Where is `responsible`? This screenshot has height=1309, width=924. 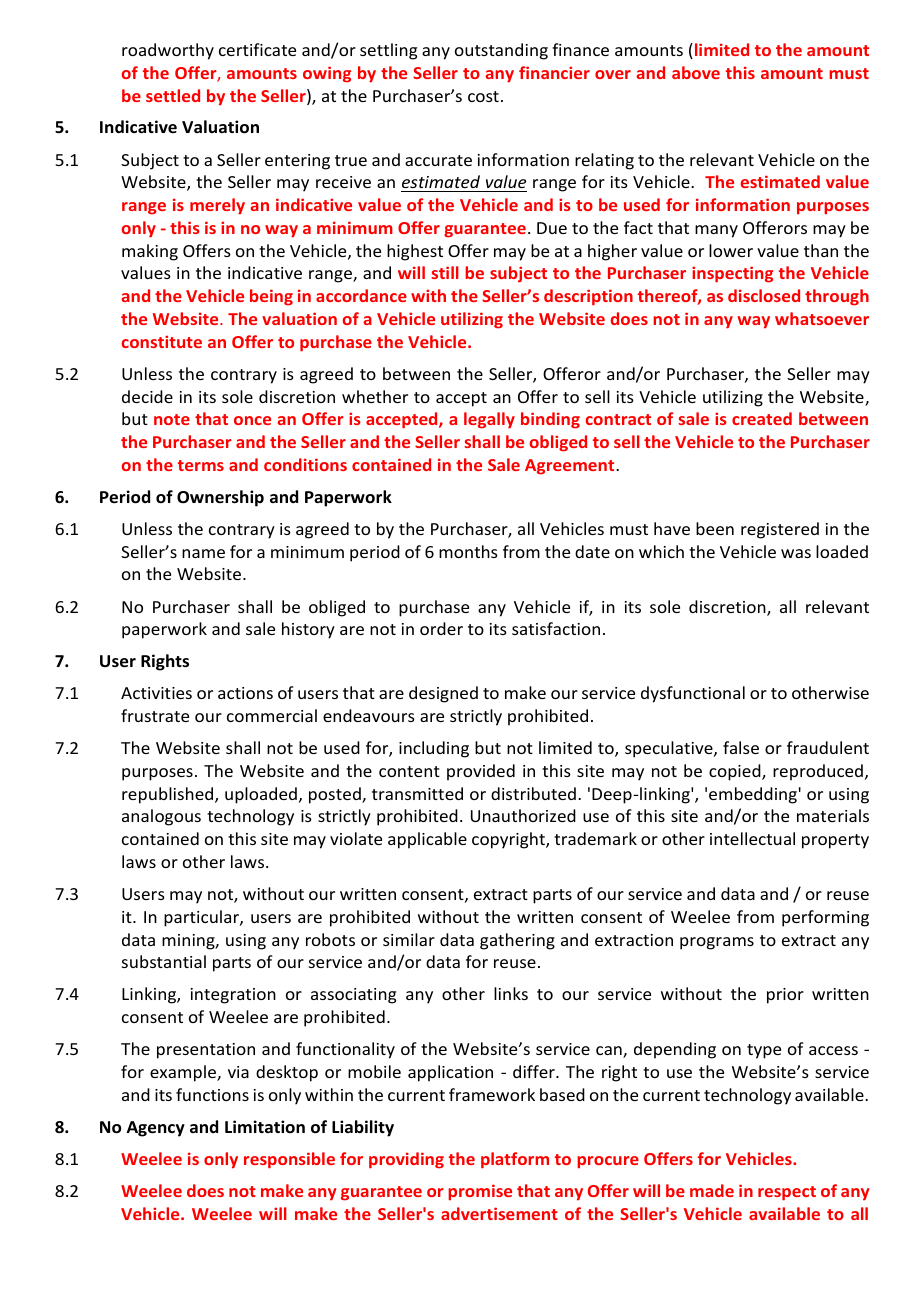 responsible is located at coordinates (289, 1160).
